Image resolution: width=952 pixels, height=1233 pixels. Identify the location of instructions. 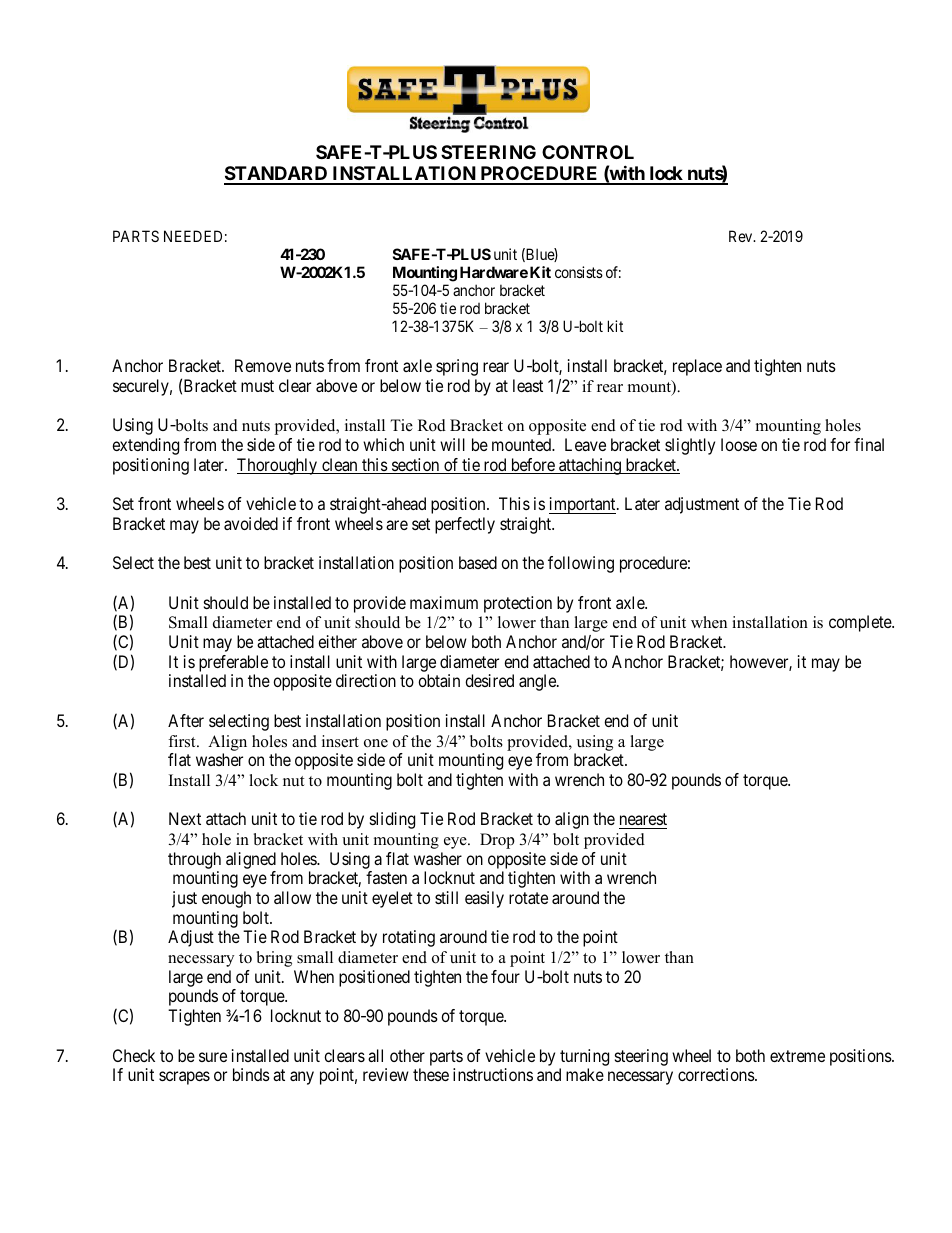
(493, 1074).
